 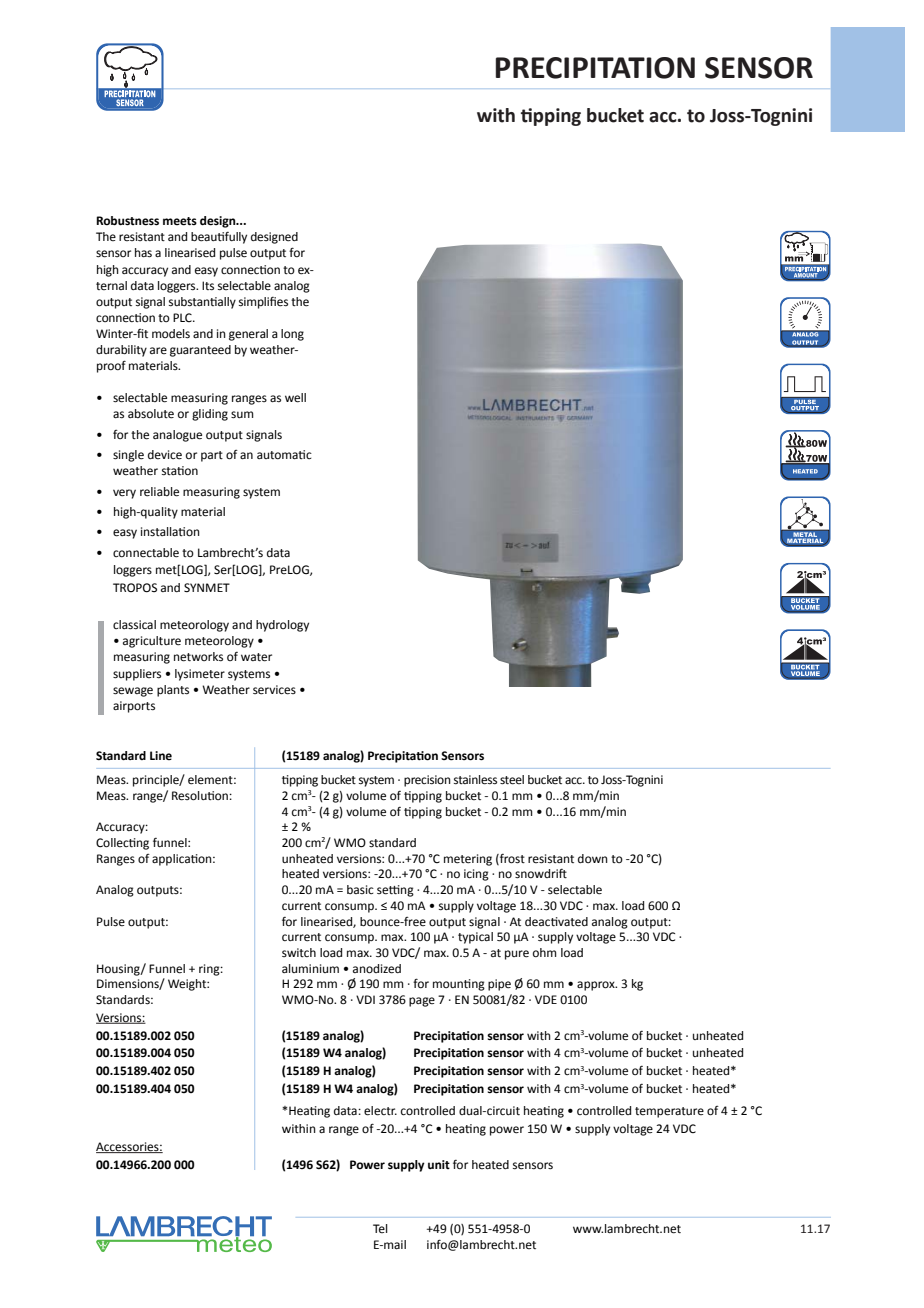 I want to click on steel, so click(x=512, y=780).
